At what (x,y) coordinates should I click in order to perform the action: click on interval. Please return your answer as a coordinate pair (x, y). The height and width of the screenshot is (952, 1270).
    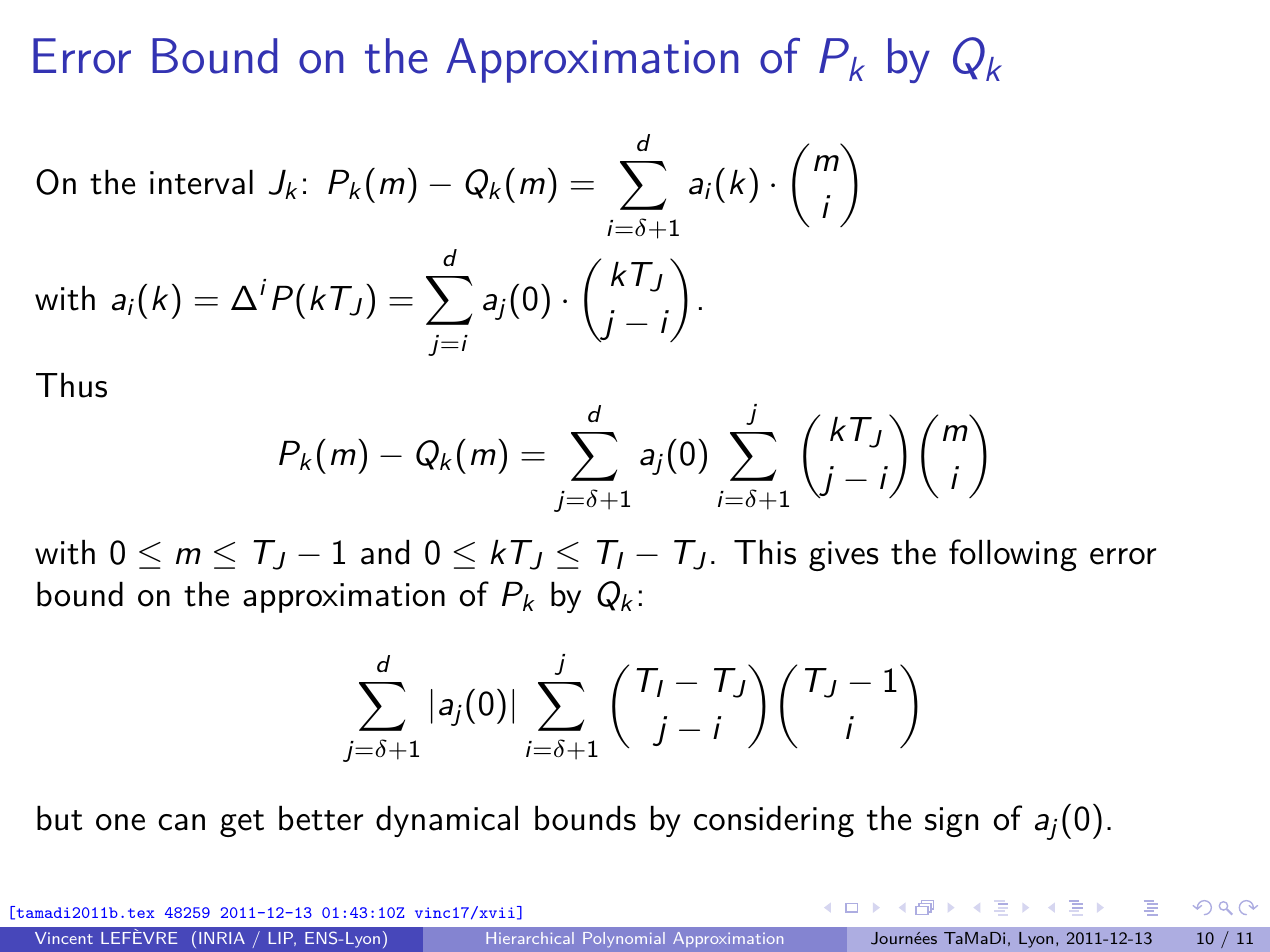
    Looking at the image, I should click on (201, 182).
